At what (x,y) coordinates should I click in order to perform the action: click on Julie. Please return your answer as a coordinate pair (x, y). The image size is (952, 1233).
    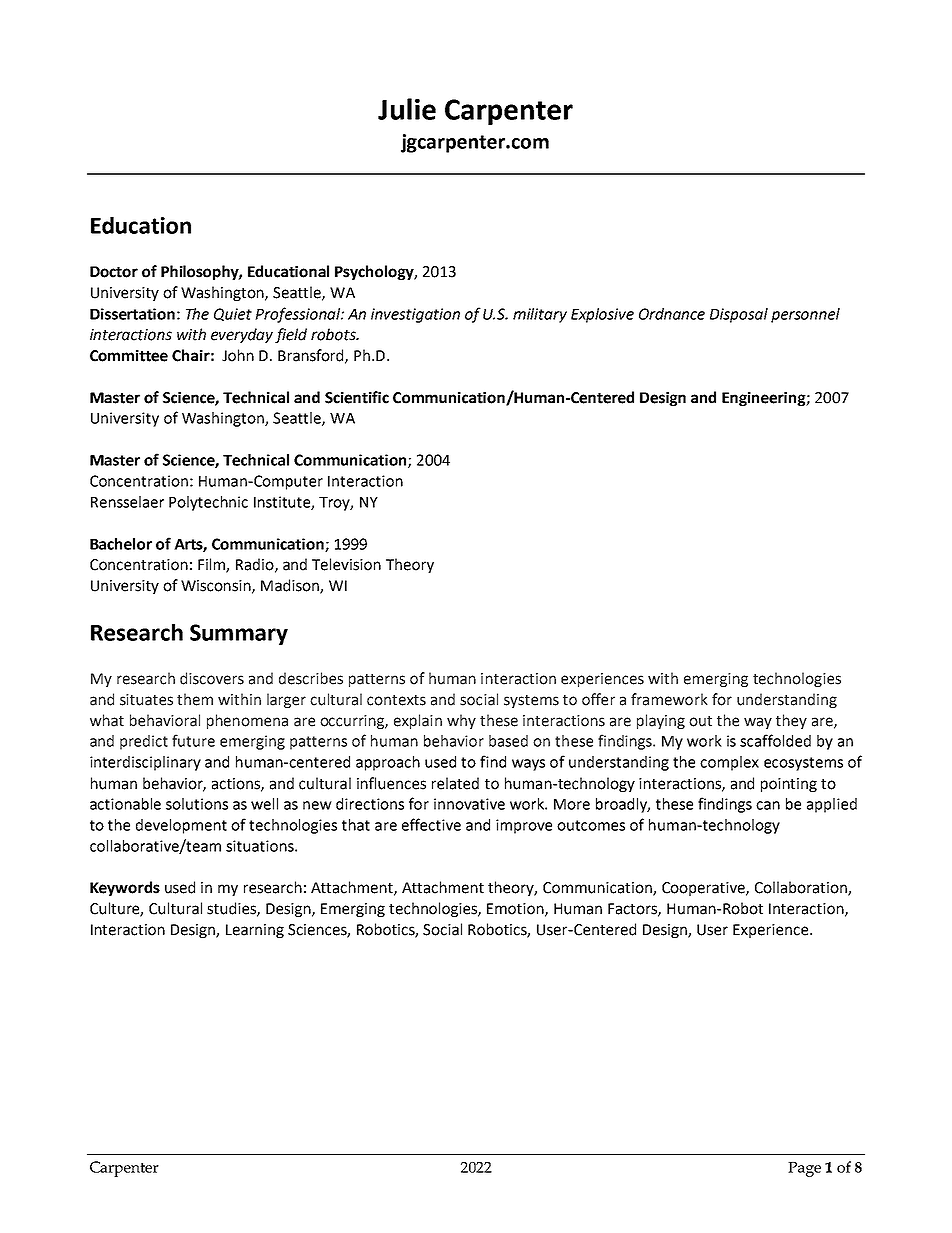
    Looking at the image, I should click on (407, 109).
